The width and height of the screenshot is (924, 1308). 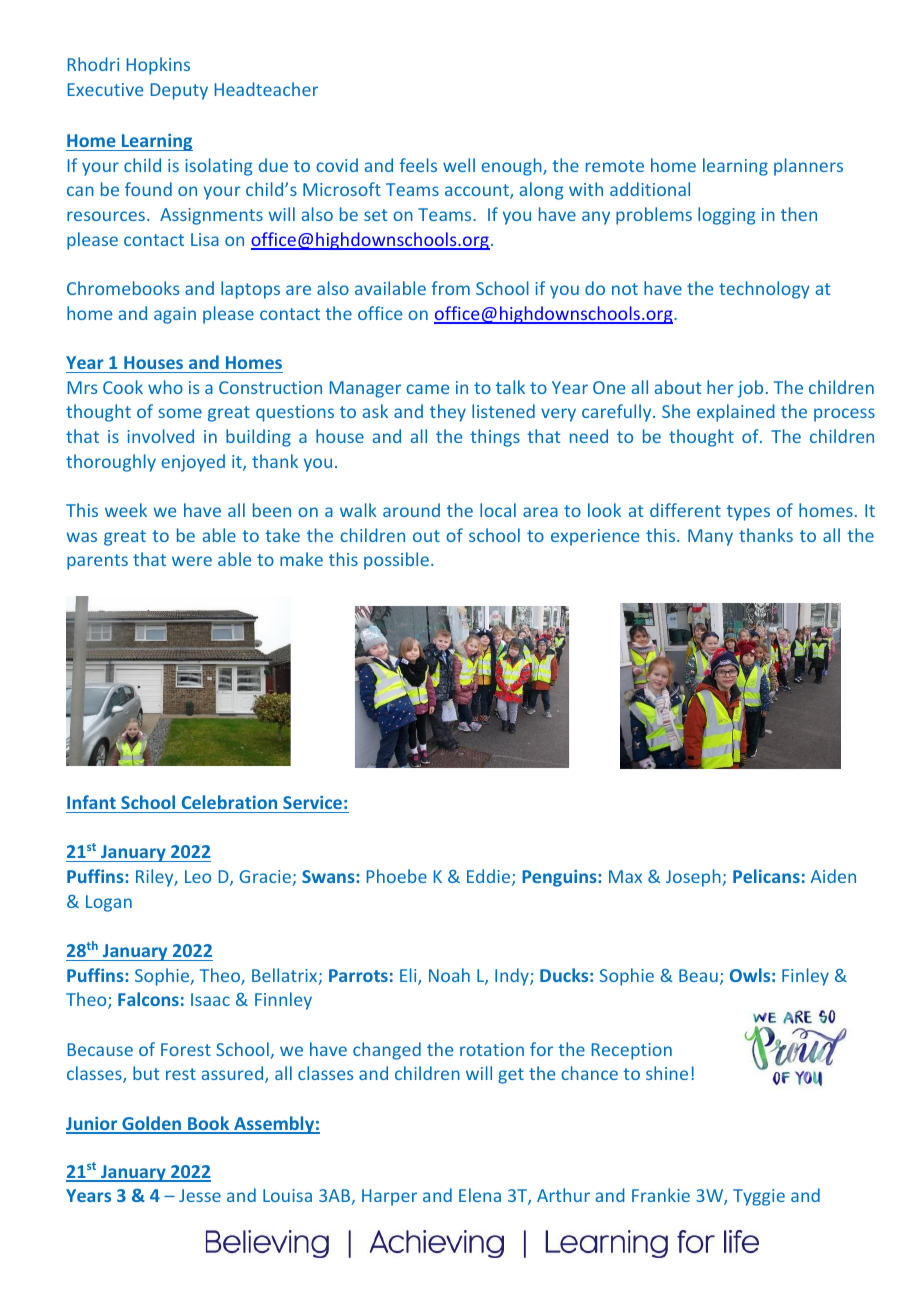 I want to click on Deputy, so click(x=179, y=91).
